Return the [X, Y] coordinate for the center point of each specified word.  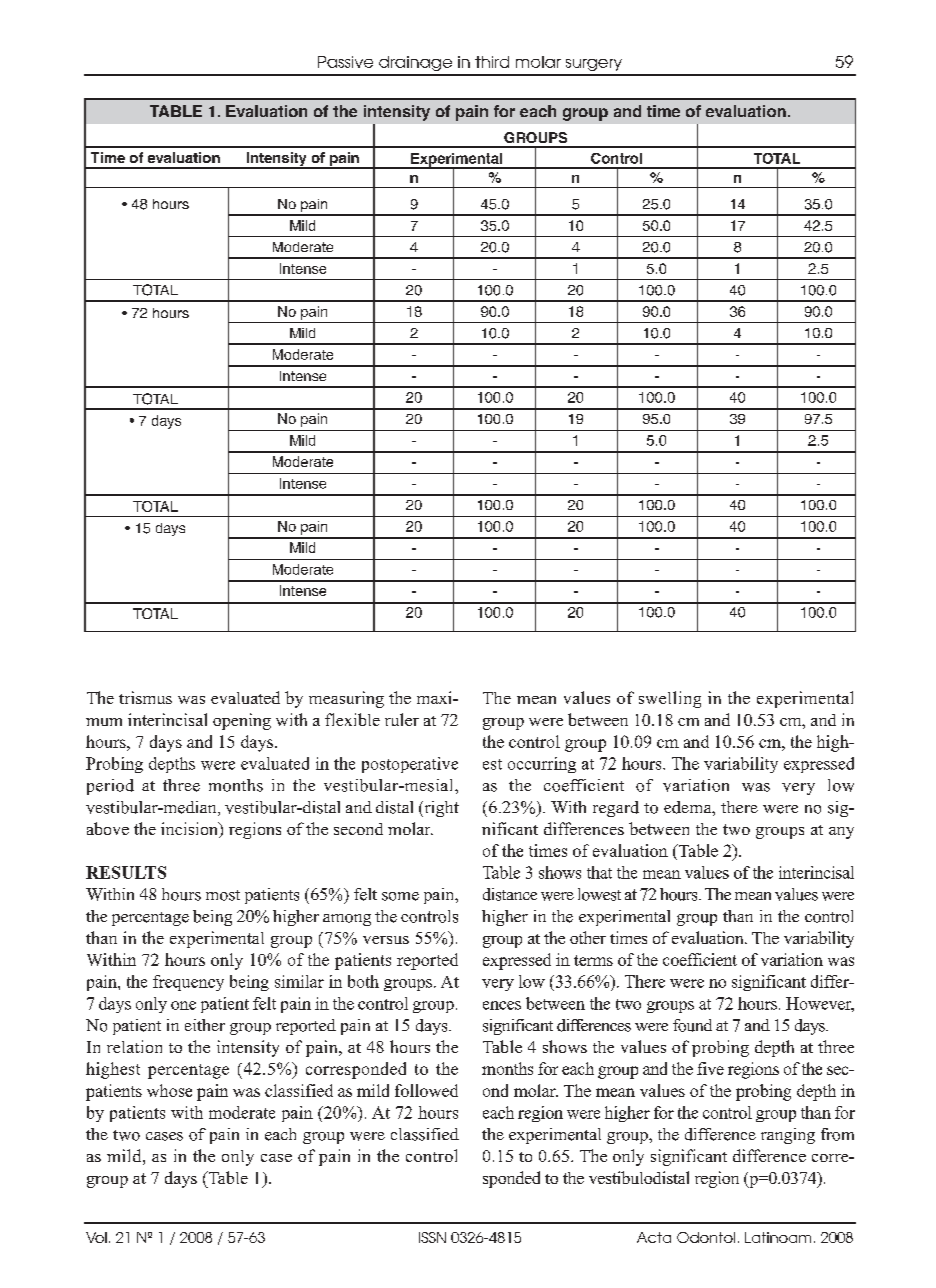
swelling [670, 699]
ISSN [432, 1237]
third [492, 62]
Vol [96, 1237]
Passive [345, 62]
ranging [788, 1136]
